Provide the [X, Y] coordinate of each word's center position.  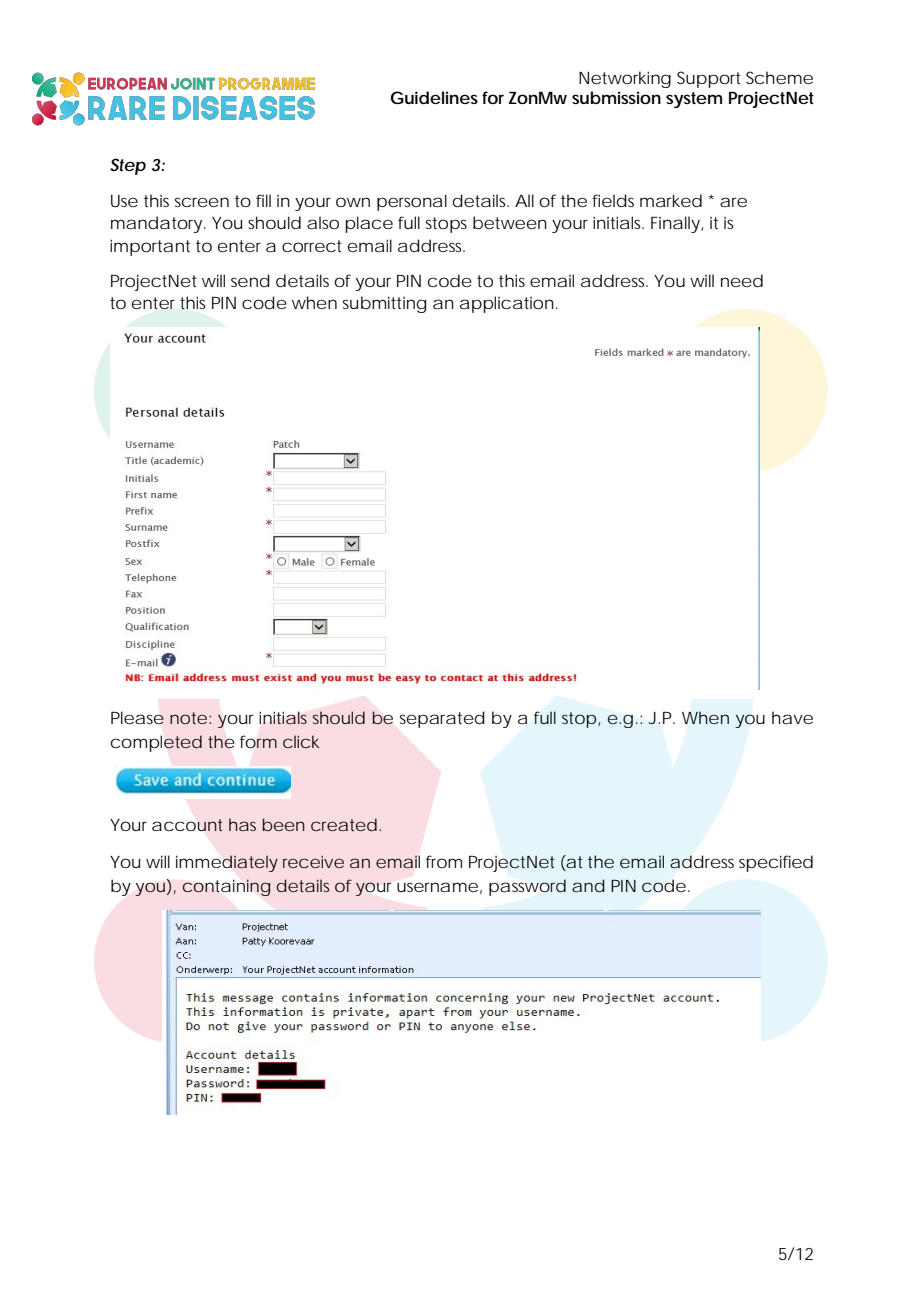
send [250, 280]
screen [202, 202]
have [792, 717]
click [301, 741]
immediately [227, 863]
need [742, 280]
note [188, 718]
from [444, 861]
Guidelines [434, 97]
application [507, 304]
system [694, 100]
